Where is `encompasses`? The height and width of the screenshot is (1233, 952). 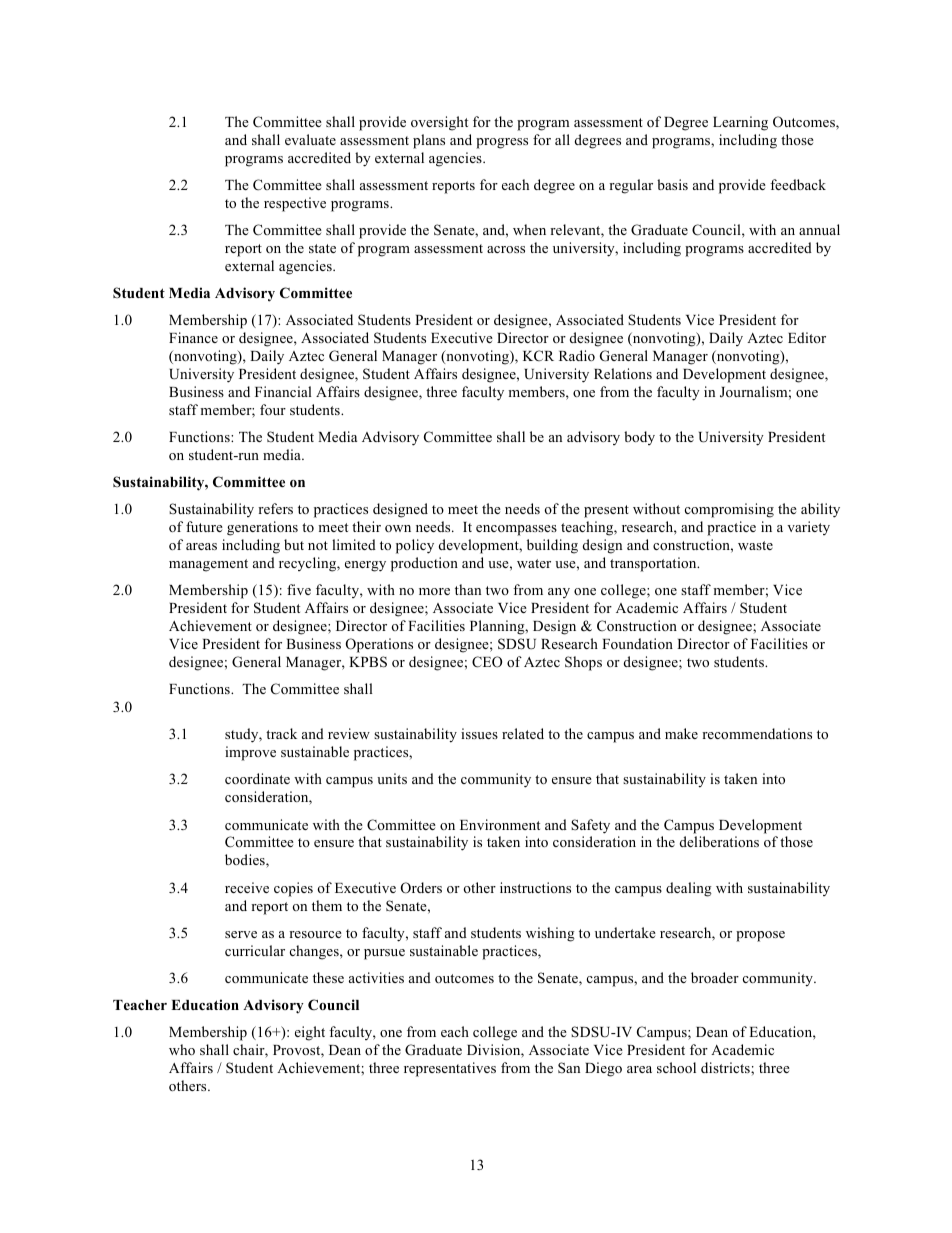
encompasses is located at coordinates (516, 530).
